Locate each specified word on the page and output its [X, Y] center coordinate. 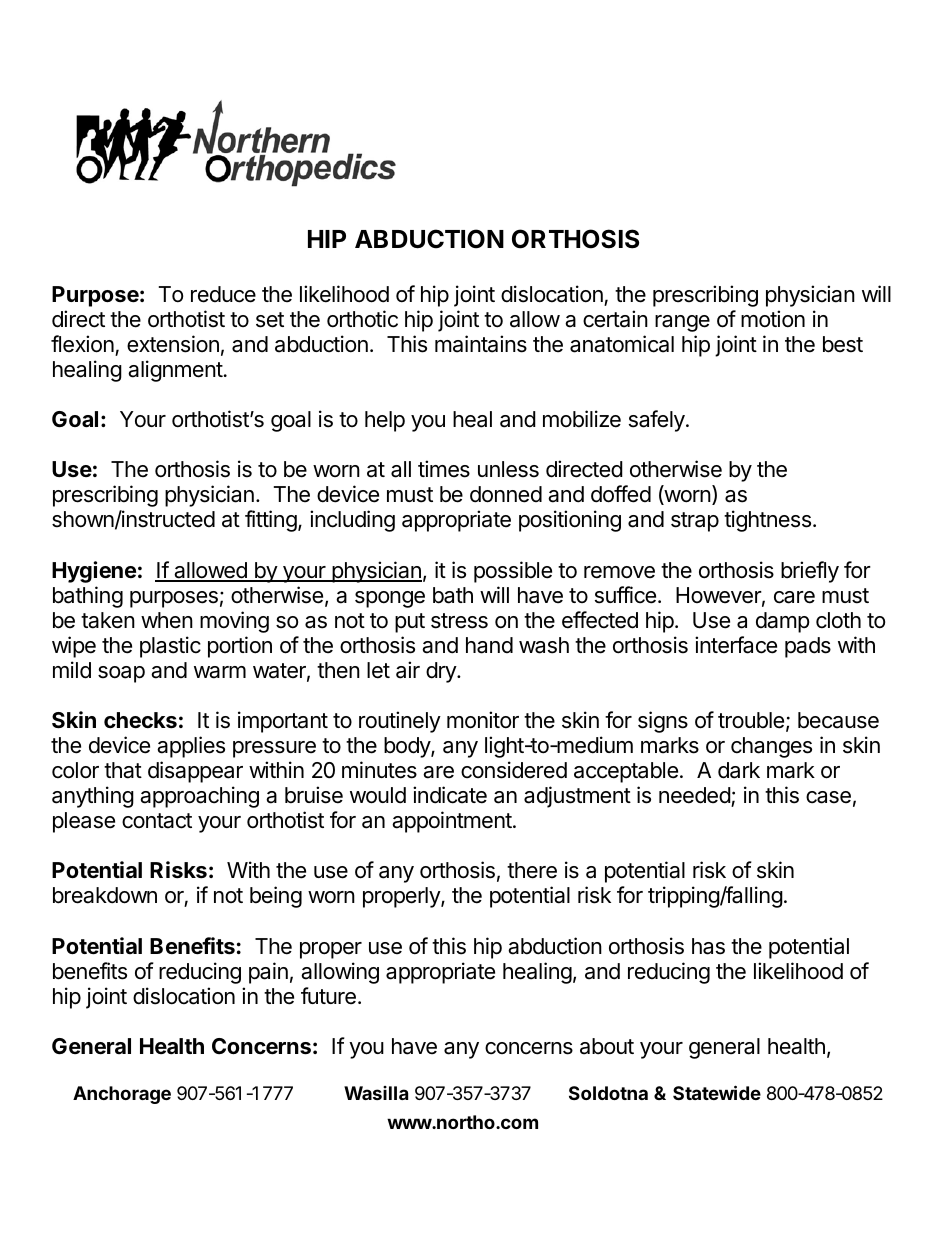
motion [773, 319]
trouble [751, 720]
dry [442, 672]
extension [173, 344]
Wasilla [376, 1093]
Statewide [717, 1092]
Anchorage [122, 1095]
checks [140, 720]
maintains [481, 344]
